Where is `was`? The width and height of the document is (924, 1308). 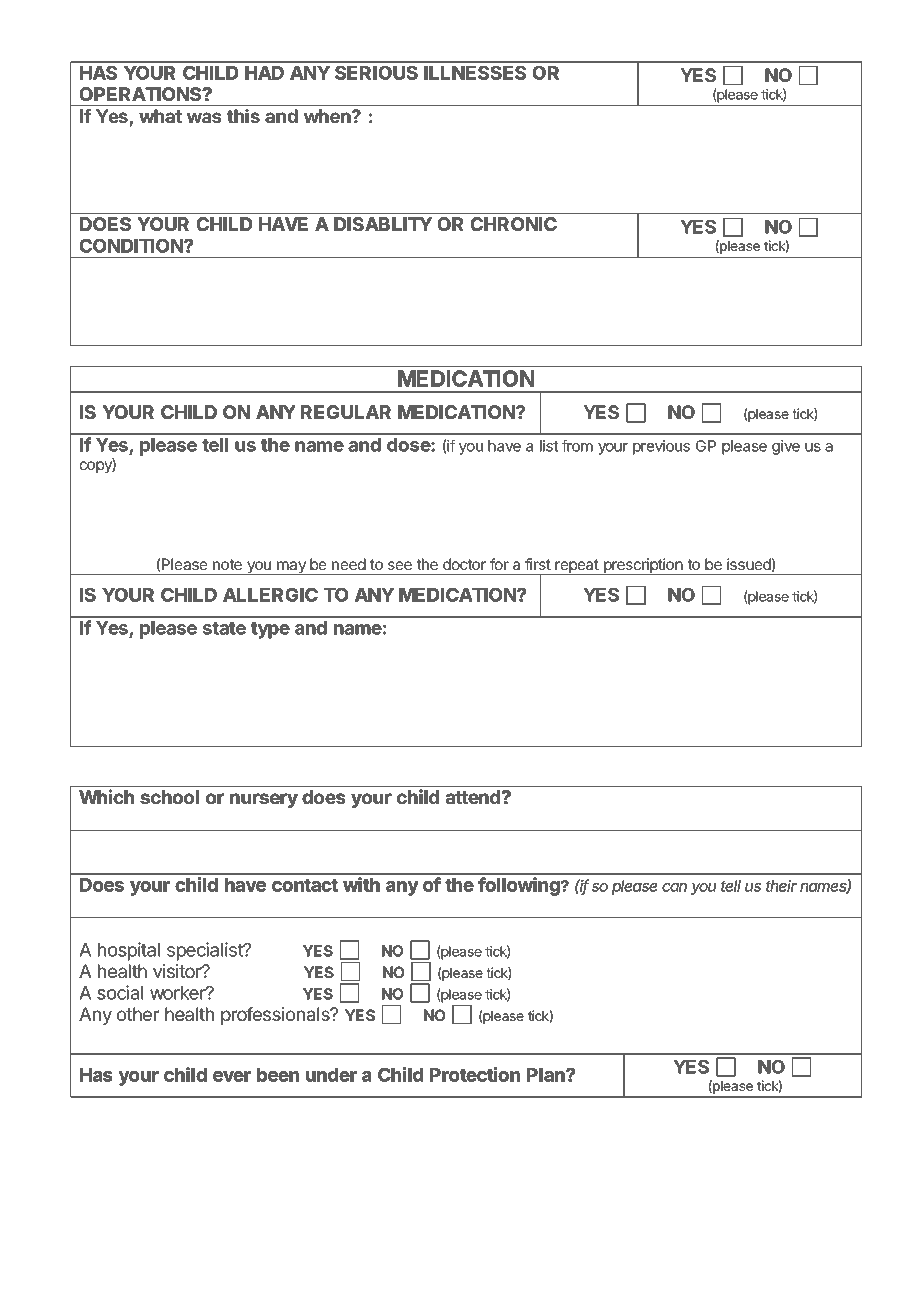 was is located at coordinates (204, 117).
